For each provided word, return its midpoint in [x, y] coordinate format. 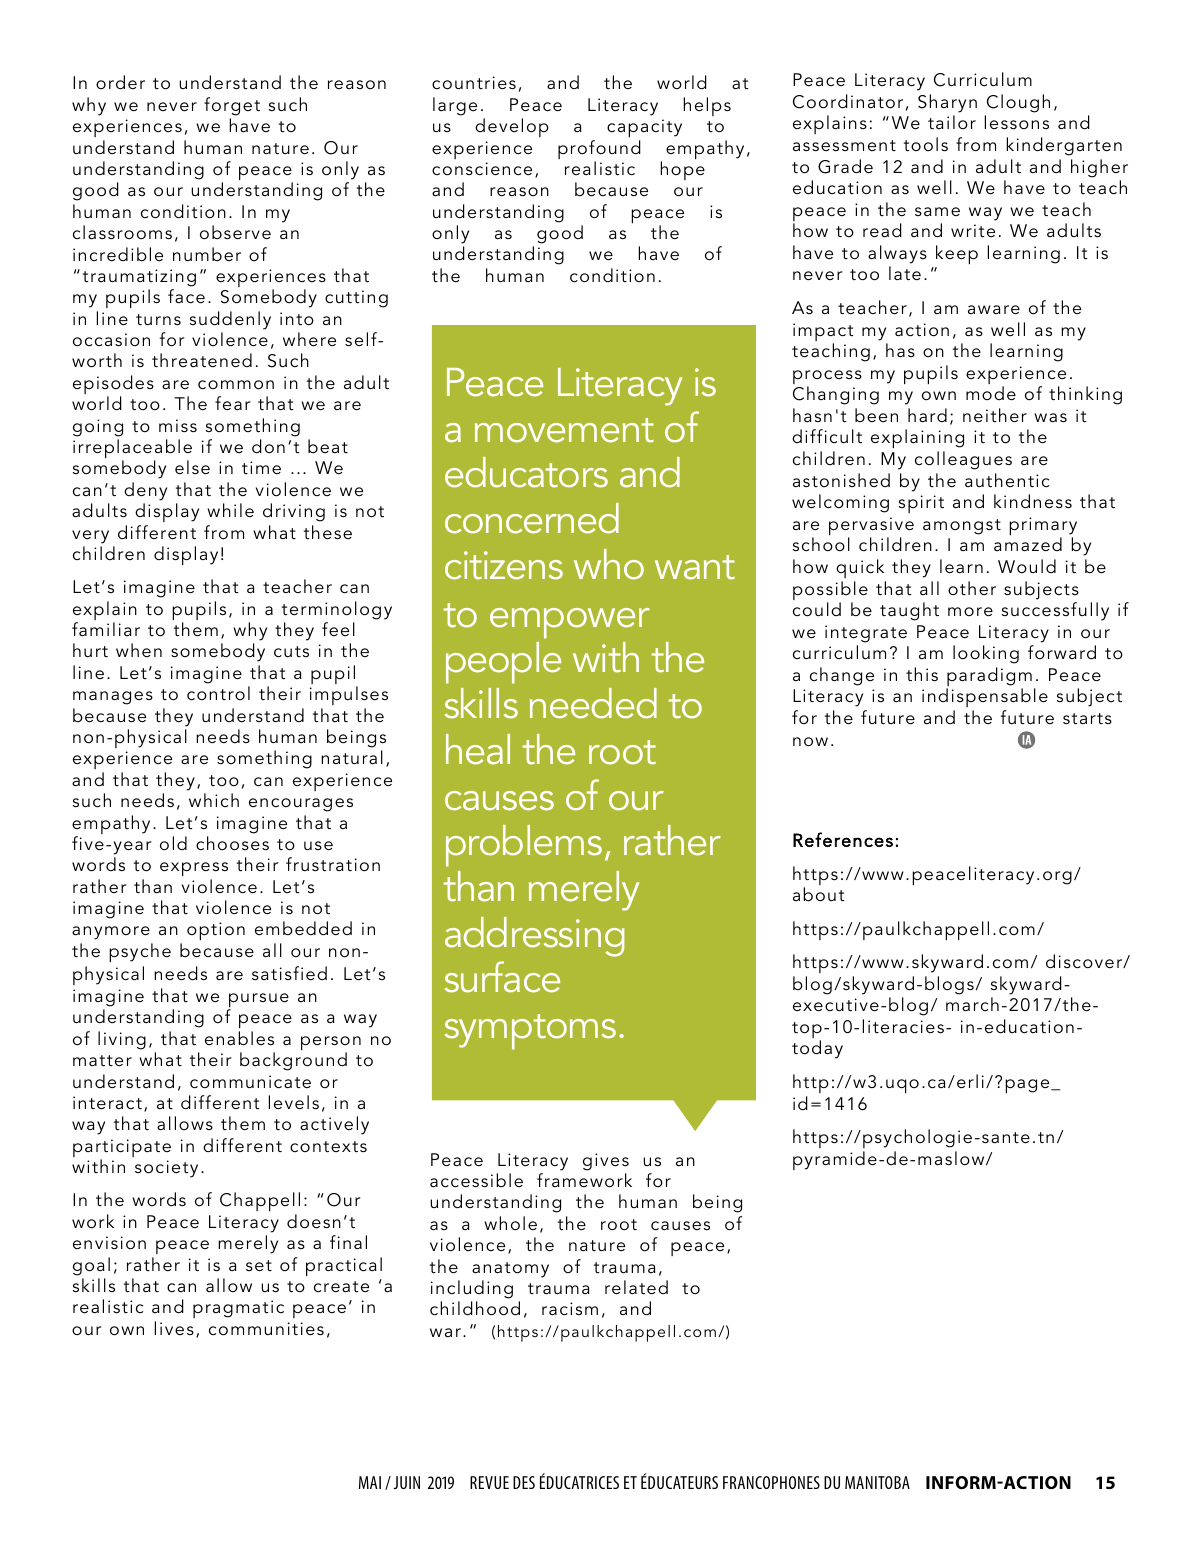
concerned [532, 518]
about [818, 894]
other [972, 588]
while [230, 510]
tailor [952, 122]
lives [174, 1328]
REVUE [489, 1482]
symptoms [530, 1032]
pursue [258, 1001]
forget [232, 106]
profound [599, 151]
